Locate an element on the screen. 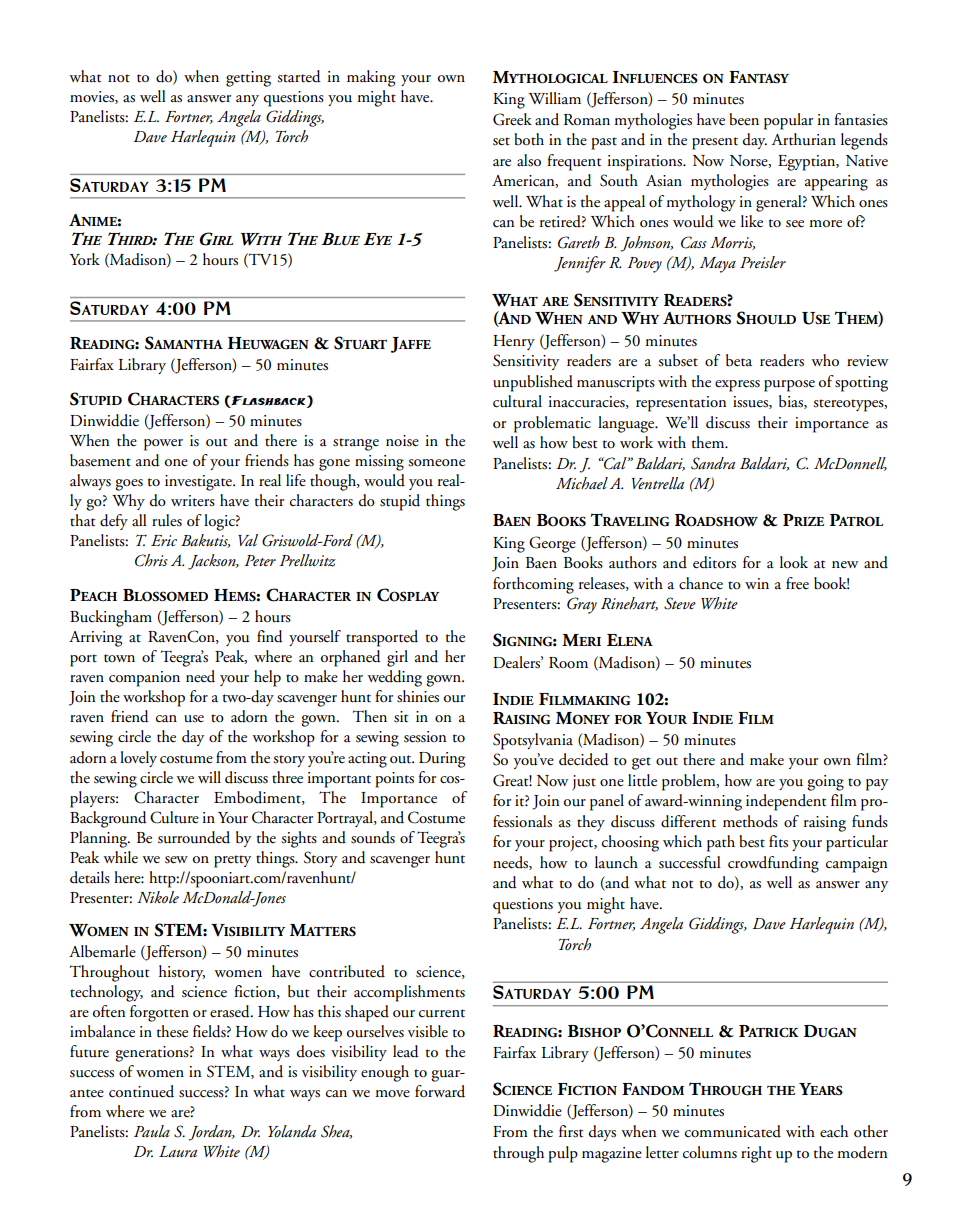  Culture is located at coordinates (174, 817).
